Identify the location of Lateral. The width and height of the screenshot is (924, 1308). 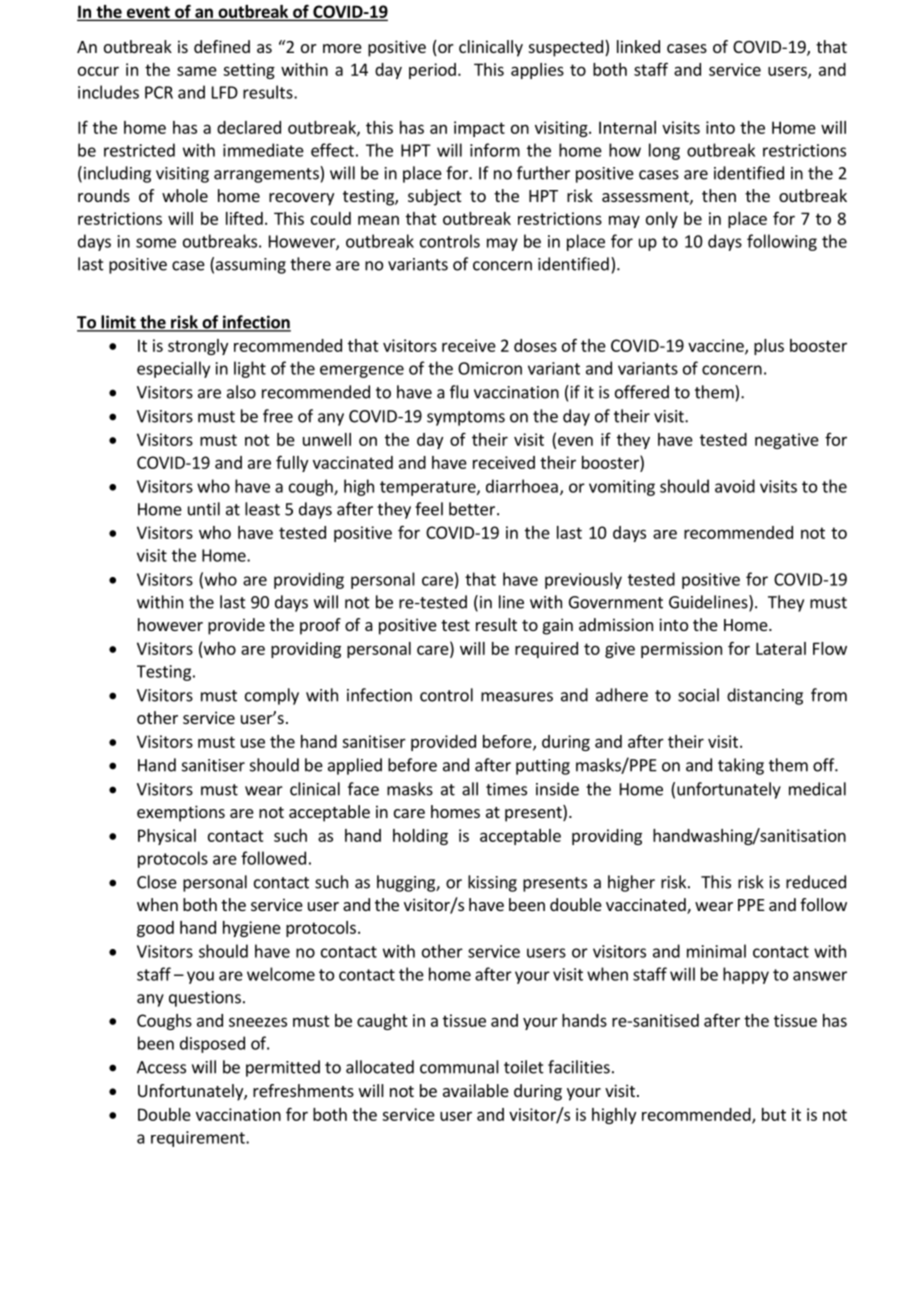
(781, 648).
